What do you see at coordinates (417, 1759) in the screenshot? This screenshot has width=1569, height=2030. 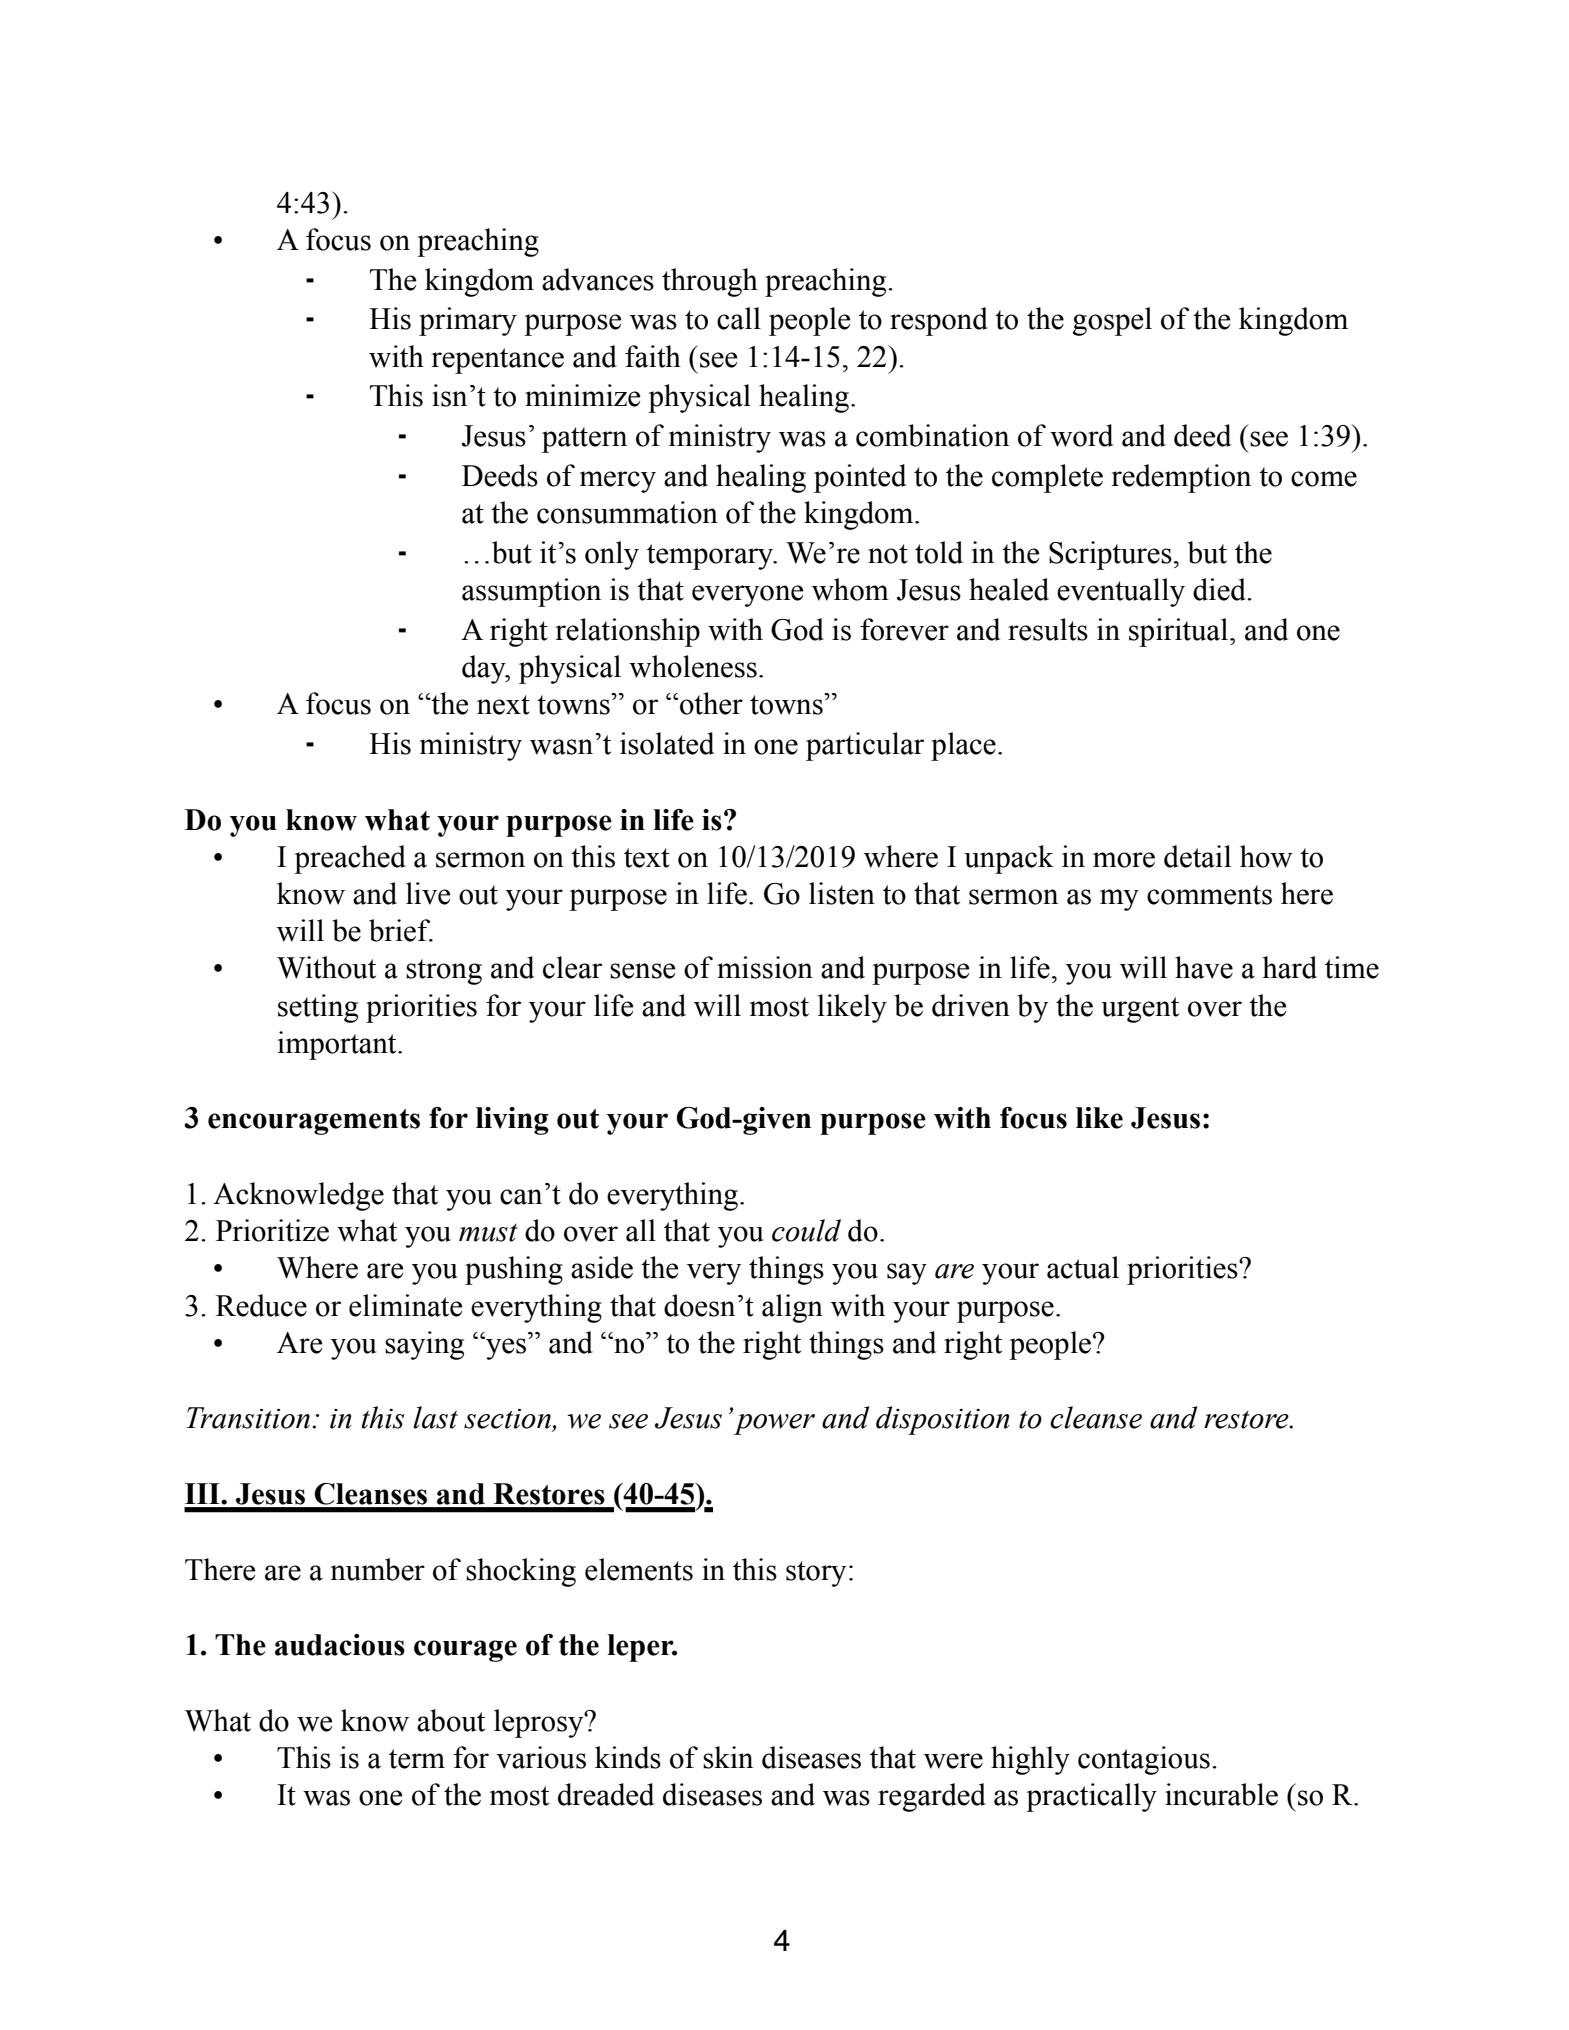 I see `term` at bounding box center [417, 1759].
